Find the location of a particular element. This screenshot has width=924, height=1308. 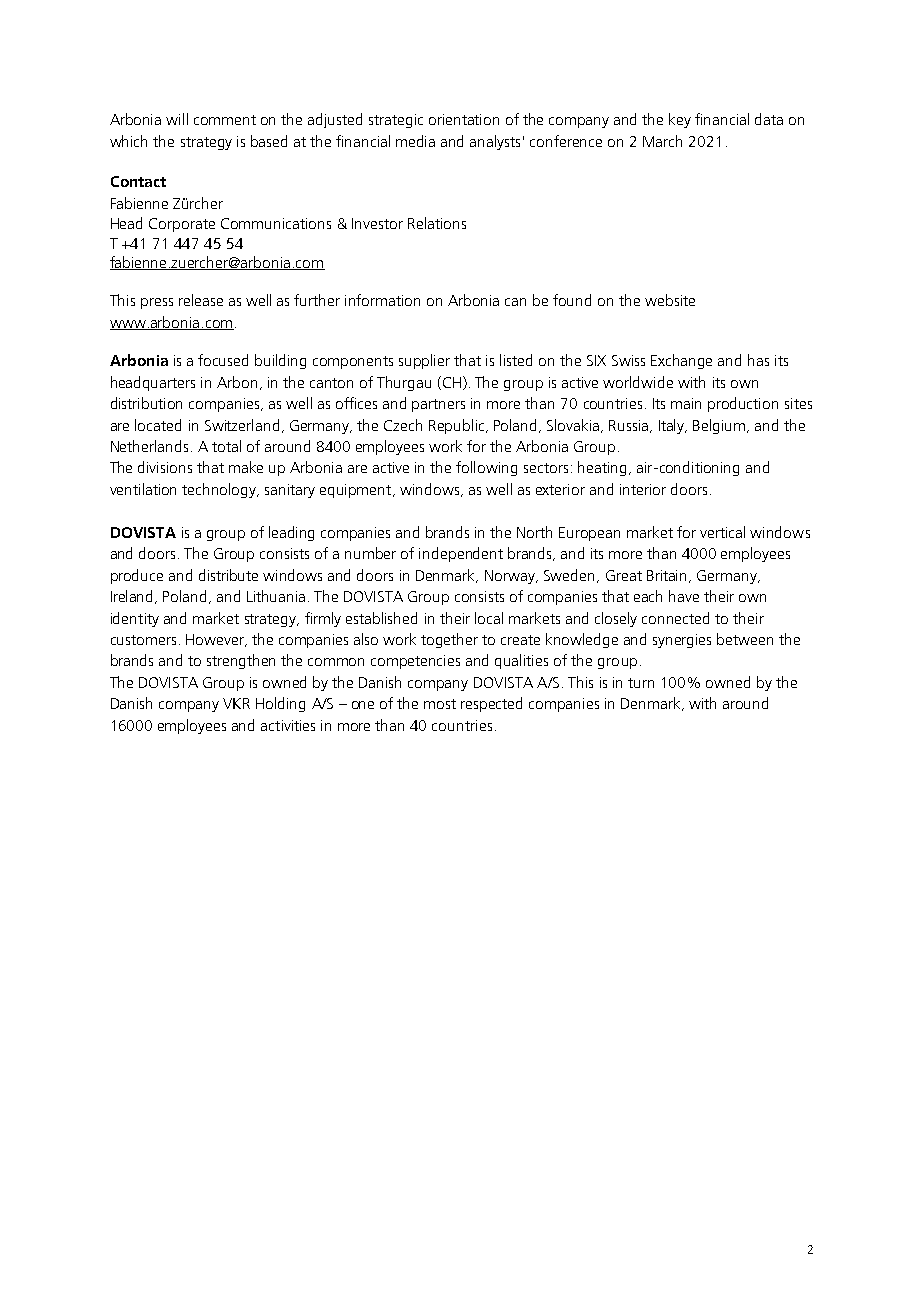

vertical is located at coordinates (722, 532).
